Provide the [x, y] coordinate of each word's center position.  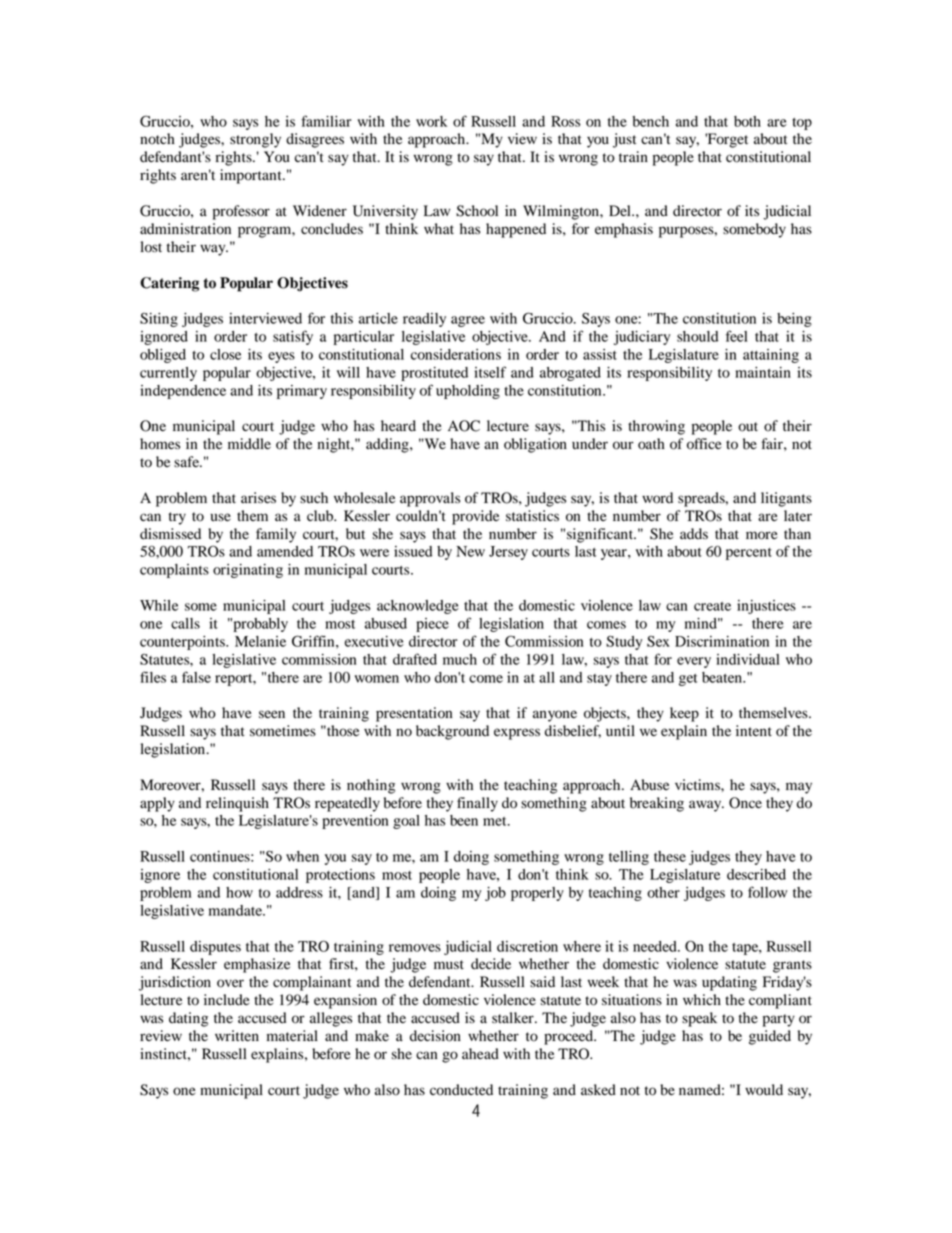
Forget [726, 140]
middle [249, 444]
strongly [255, 140]
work [431, 121]
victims [698, 784]
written [237, 1035]
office [704, 444]
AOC [464, 426]
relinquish [237, 804]
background [452, 732]
